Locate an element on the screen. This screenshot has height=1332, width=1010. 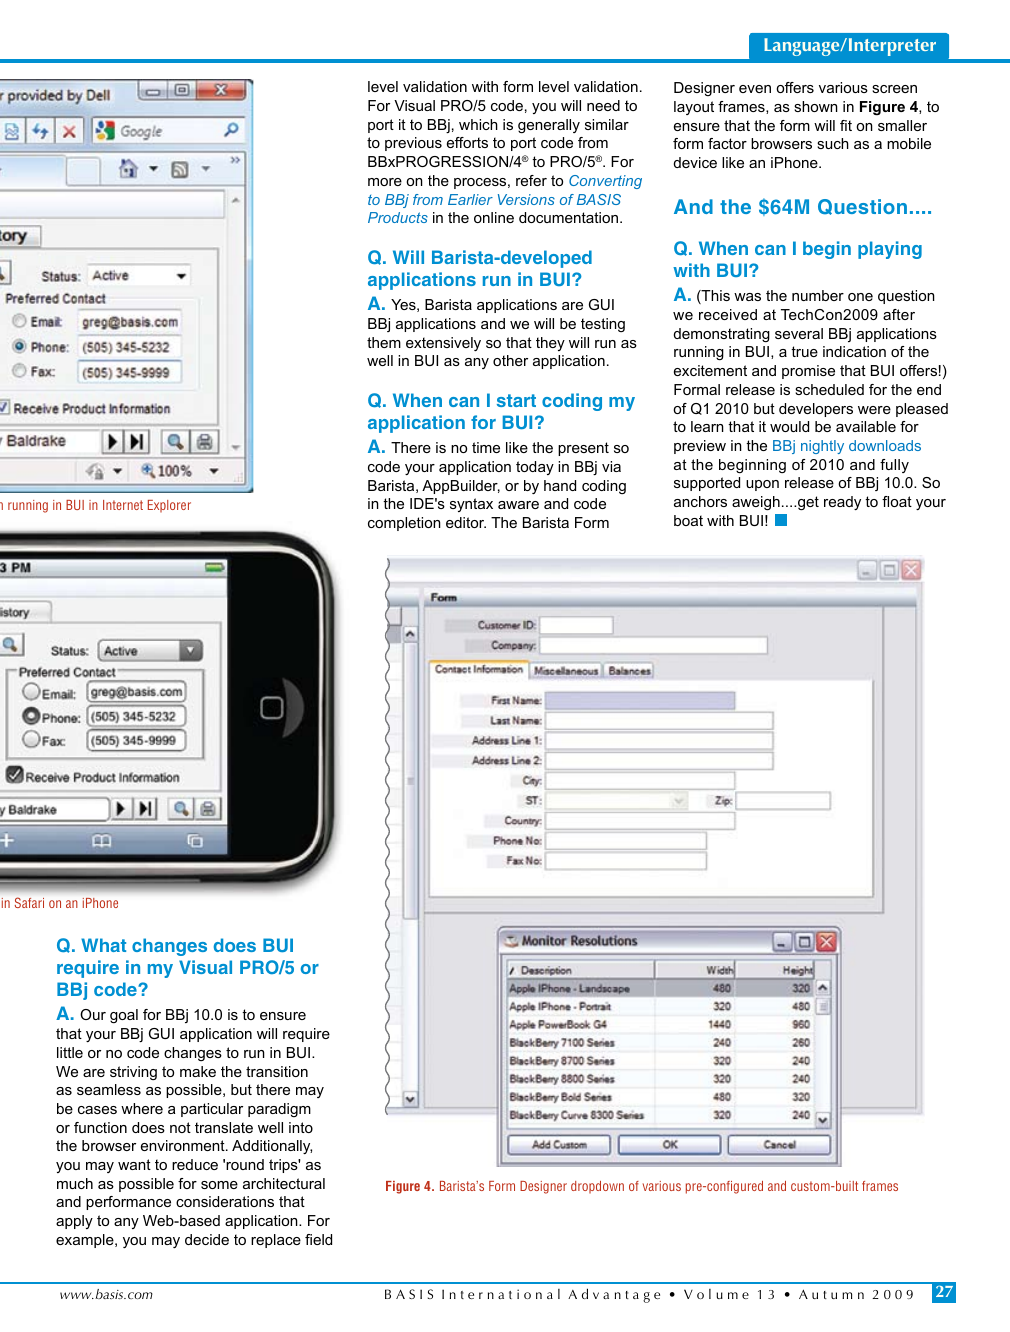
syntax is located at coordinates (471, 505).
